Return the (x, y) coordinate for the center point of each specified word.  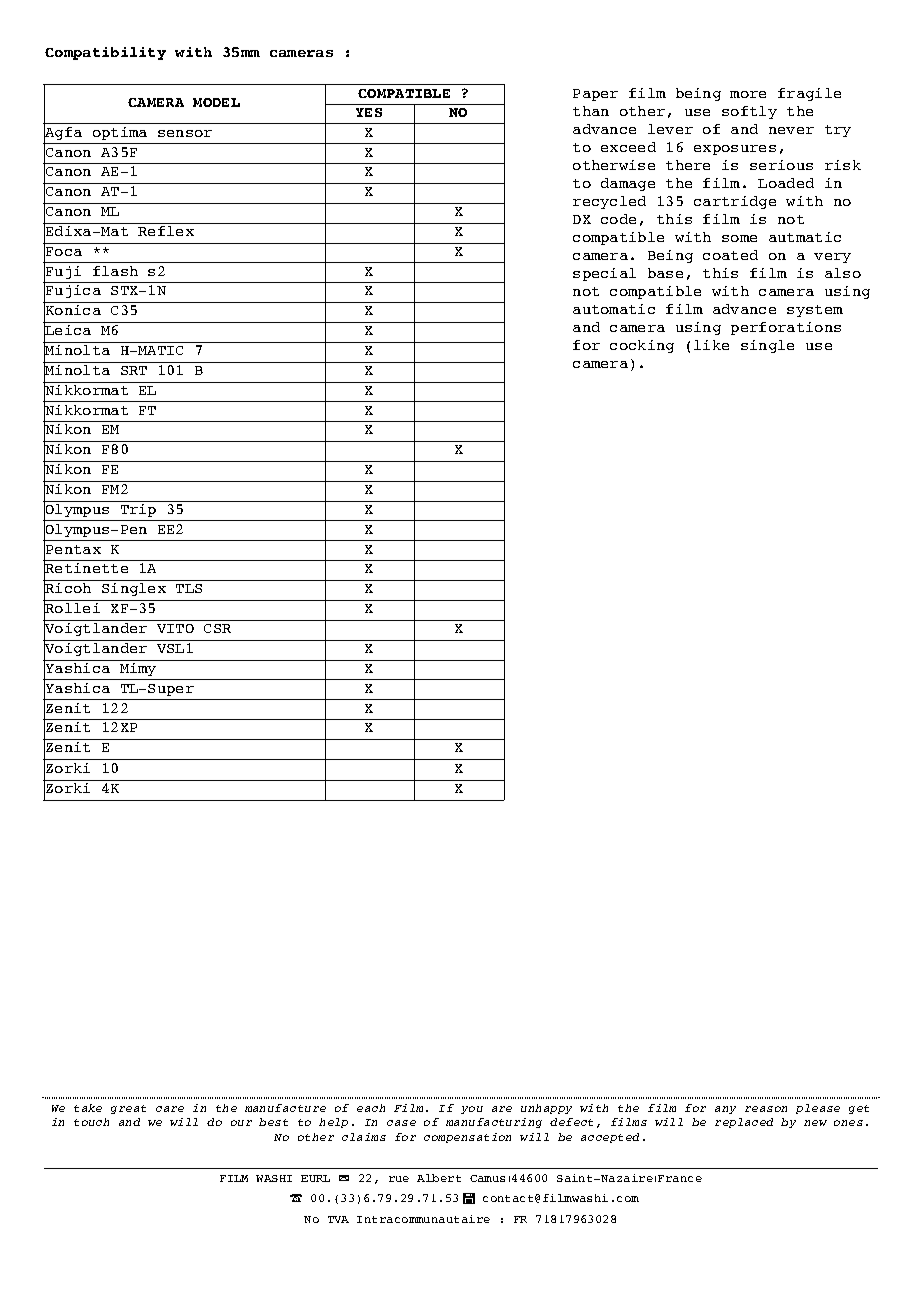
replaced (744, 1123)
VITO (175, 628)
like (711, 345)
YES (369, 112)
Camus (487, 1178)
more (748, 94)
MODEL (216, 102)
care (170, 1109)
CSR (217, 628)
